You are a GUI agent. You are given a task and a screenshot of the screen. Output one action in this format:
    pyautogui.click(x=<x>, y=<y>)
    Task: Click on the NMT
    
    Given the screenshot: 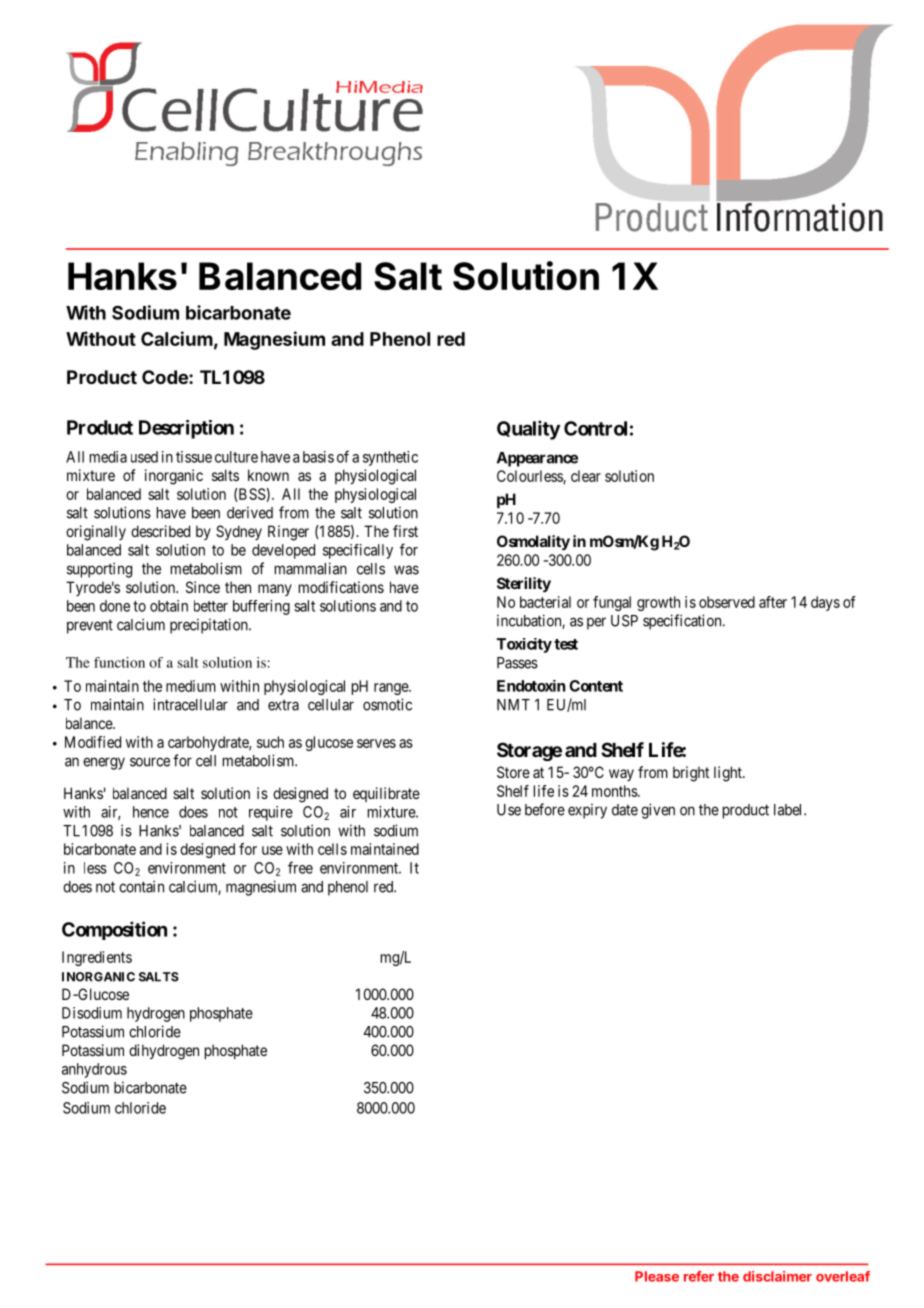 What is the action you would take?
    pyautogui.click(x=513, y=705)
